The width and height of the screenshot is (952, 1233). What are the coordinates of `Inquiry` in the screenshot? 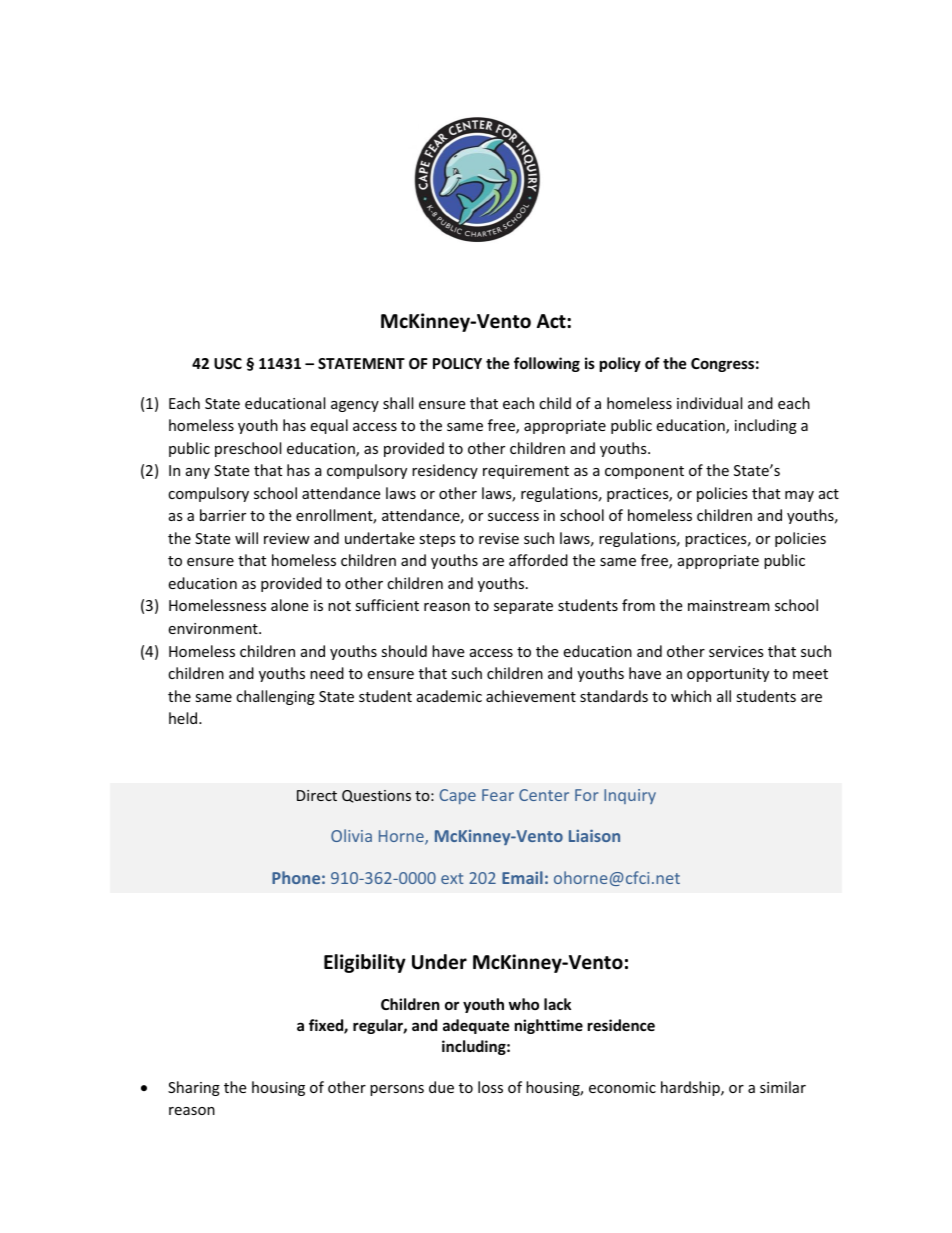 It's located at (630, 796).
